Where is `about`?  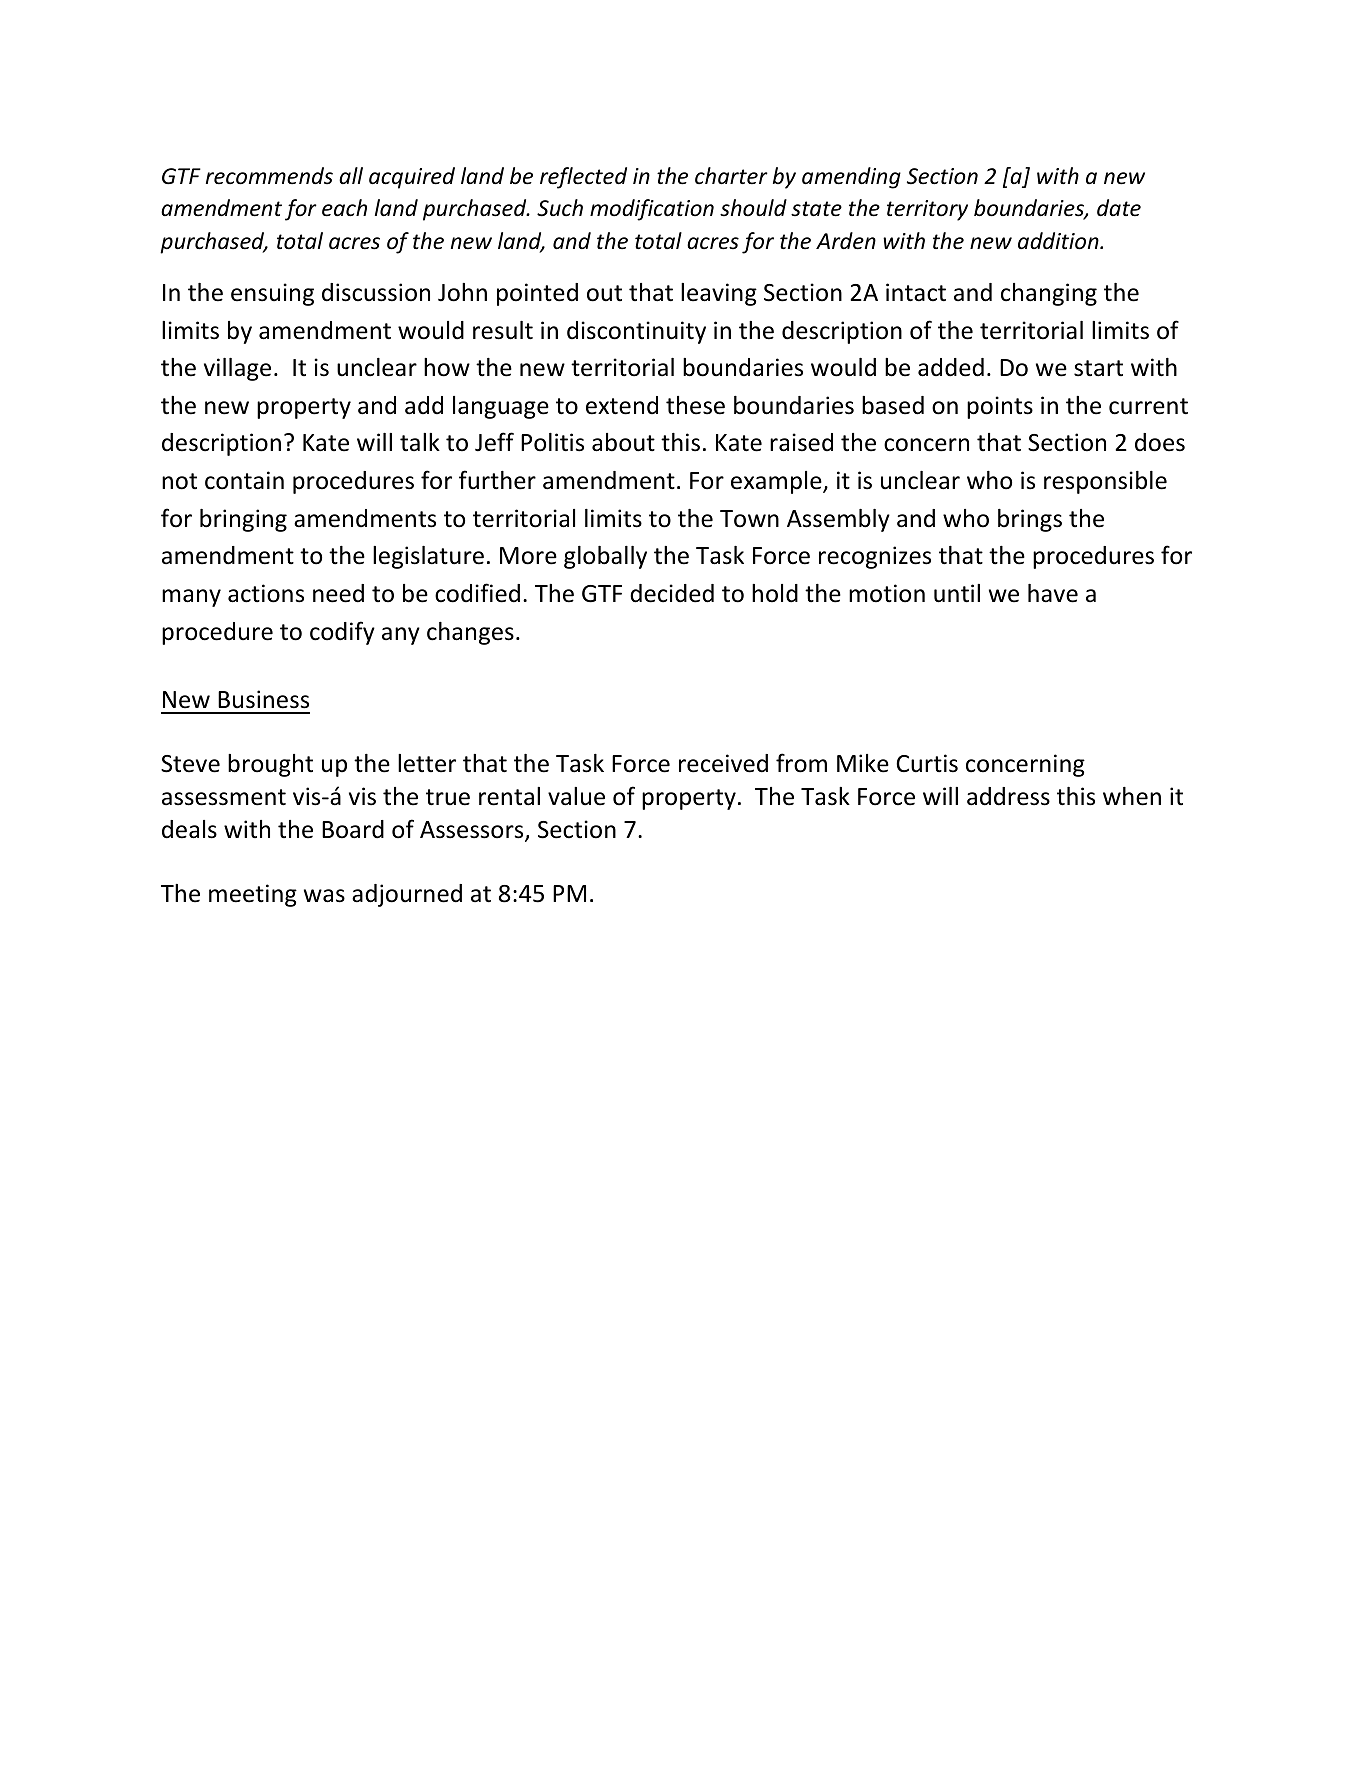
about is located at coordinates (623, 442).
